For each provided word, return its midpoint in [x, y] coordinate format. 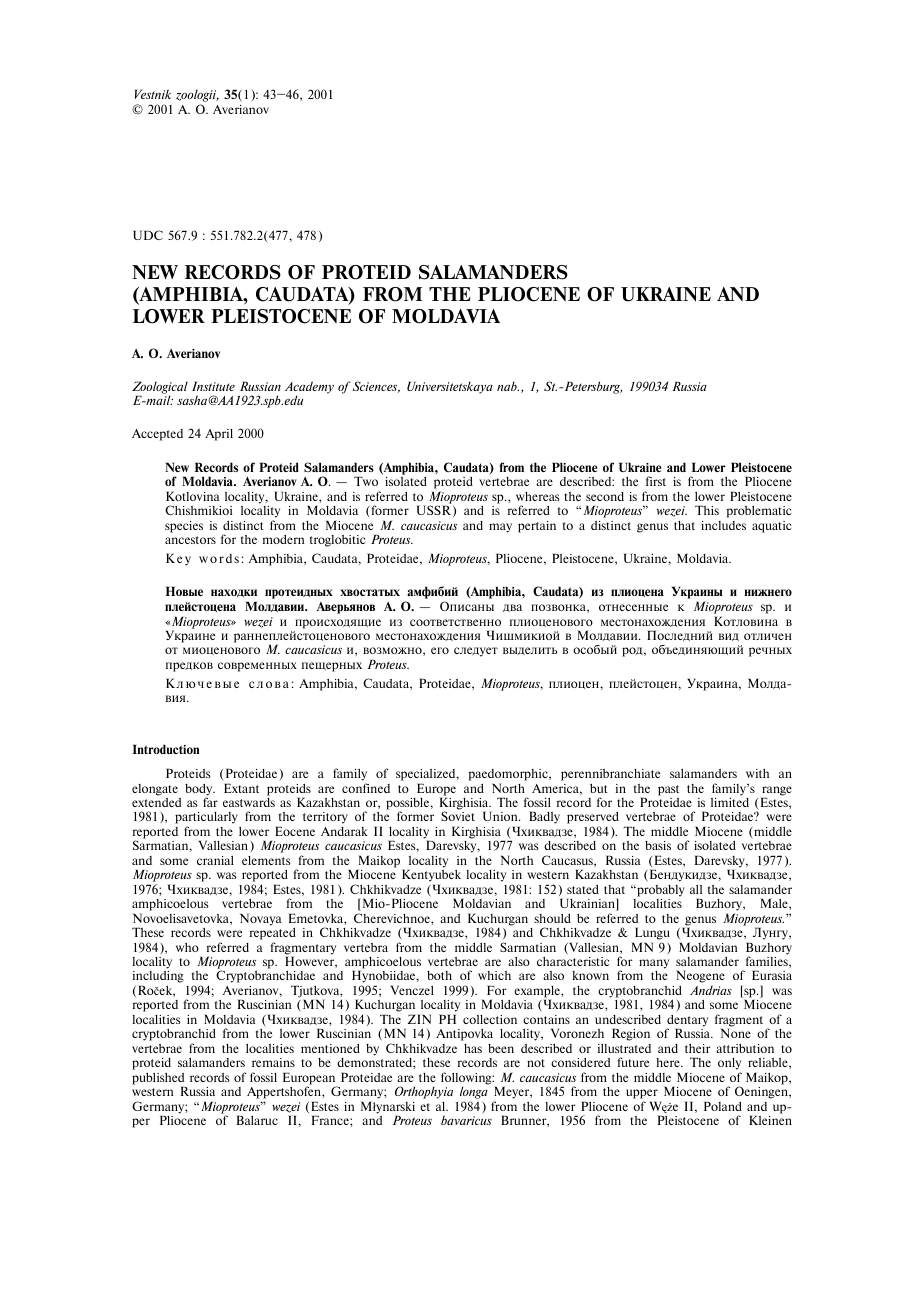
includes [723, 525]
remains [273, 1062]
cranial [215, 860]
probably [660, 891]
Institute [213, 386]
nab [508, 386]
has [473, 1048]
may [500, 528]
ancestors [190, 540]
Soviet [458, 816]
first [656, 481]
